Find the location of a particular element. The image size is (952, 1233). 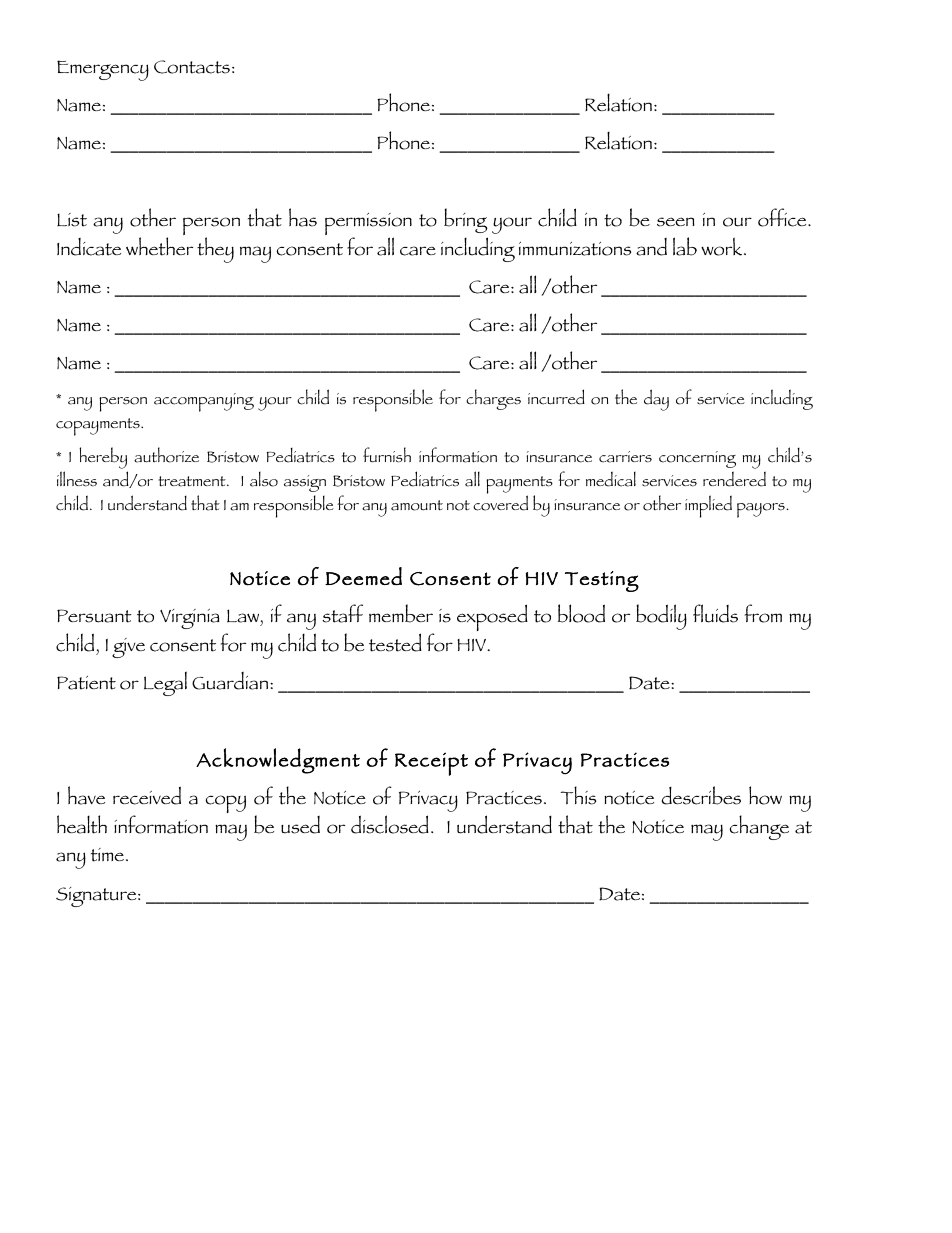

bring is located at coordinates (466, 220).
